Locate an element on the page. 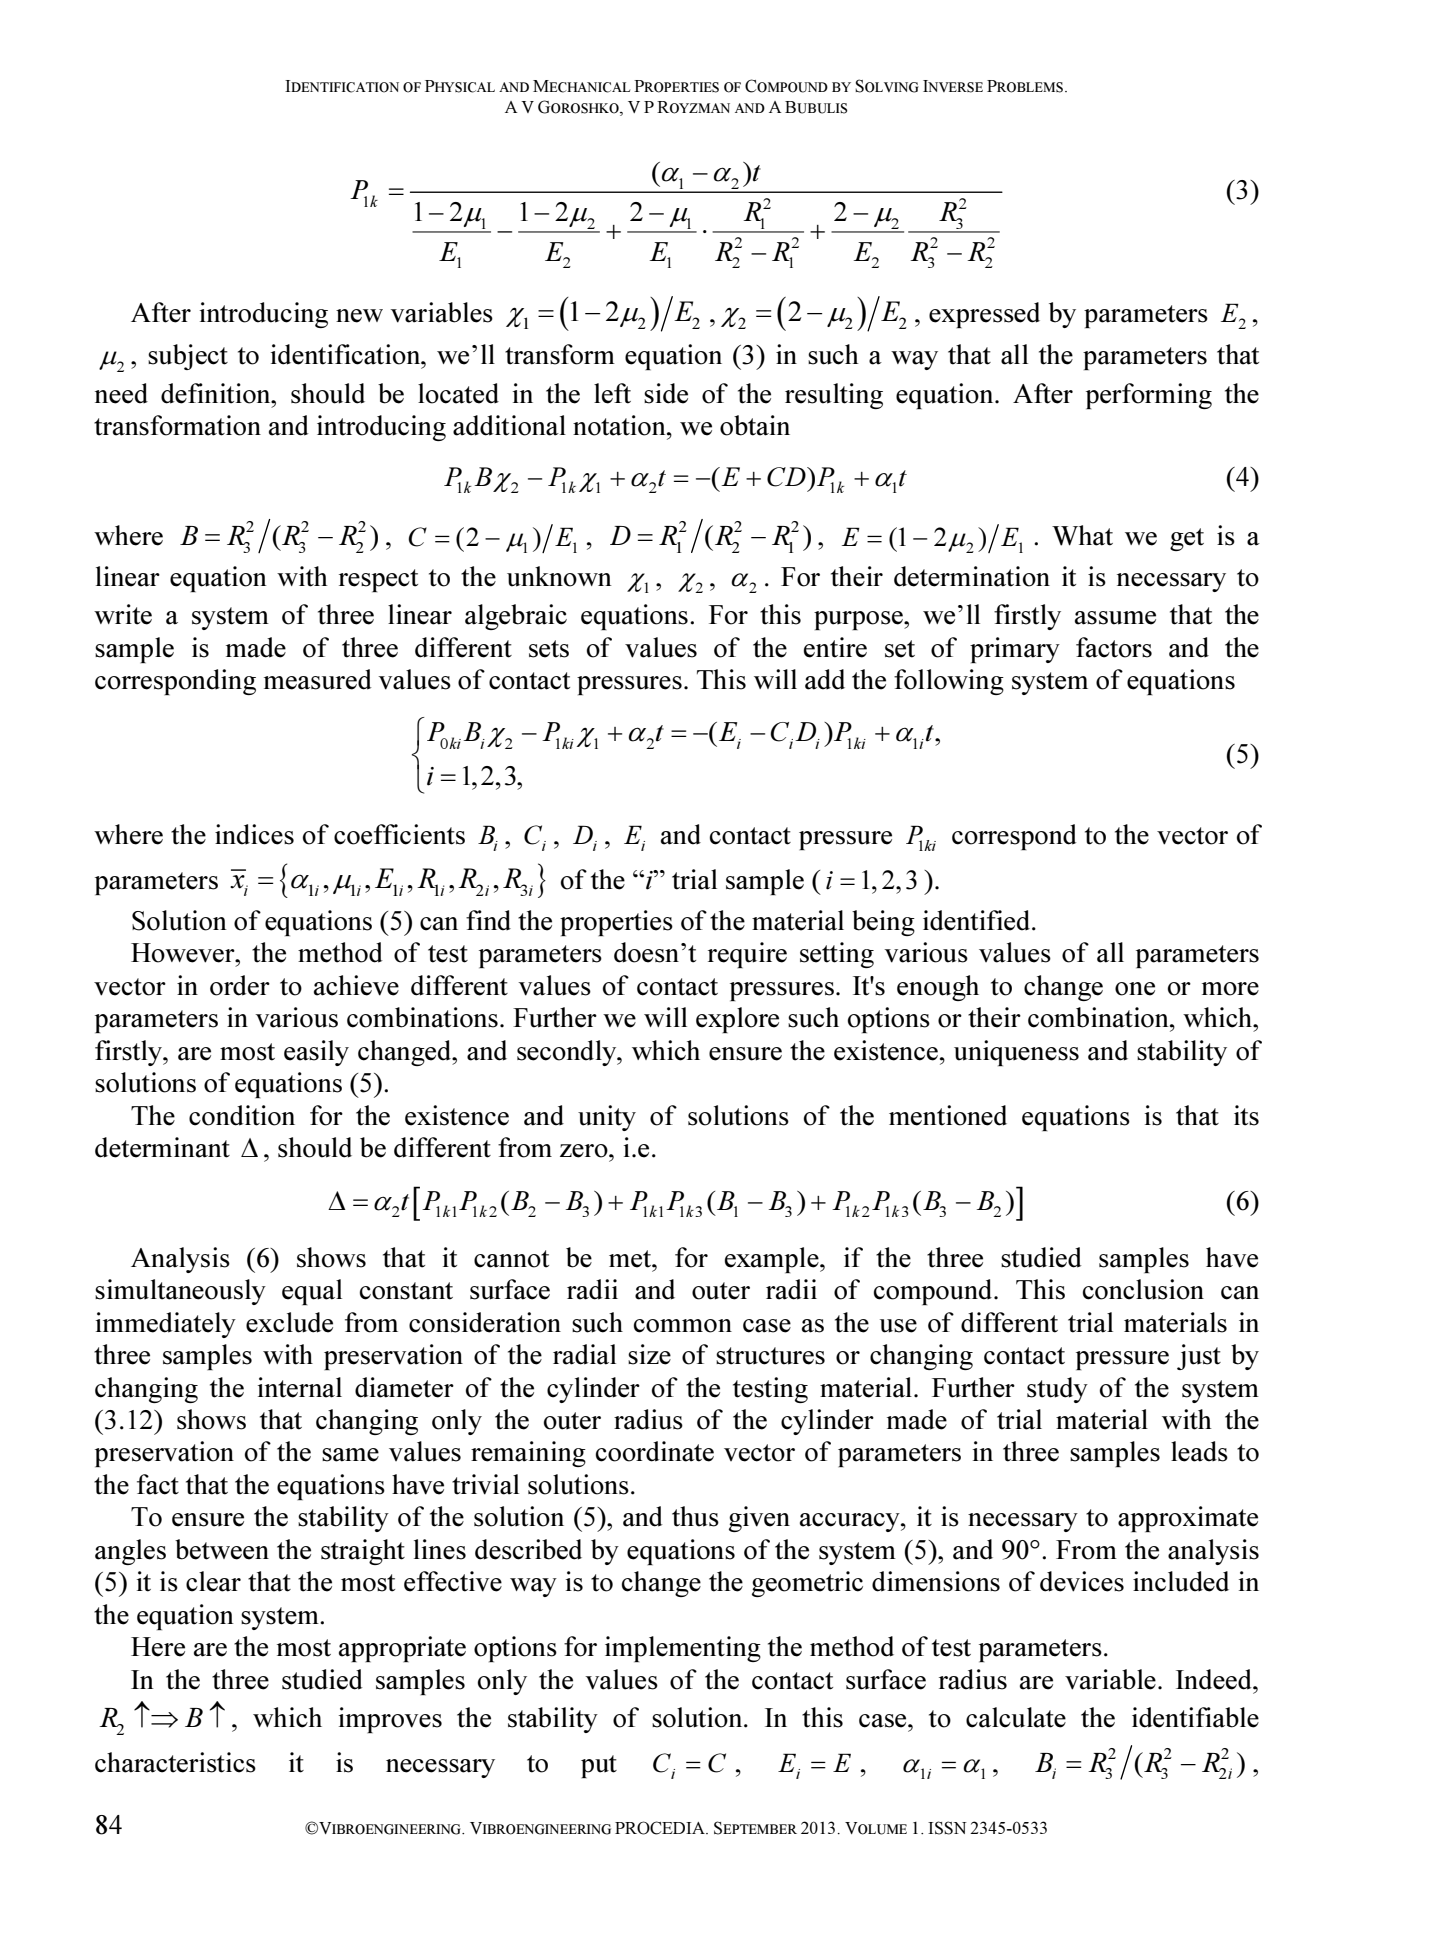  definition is located at coordinates (217, 393).
